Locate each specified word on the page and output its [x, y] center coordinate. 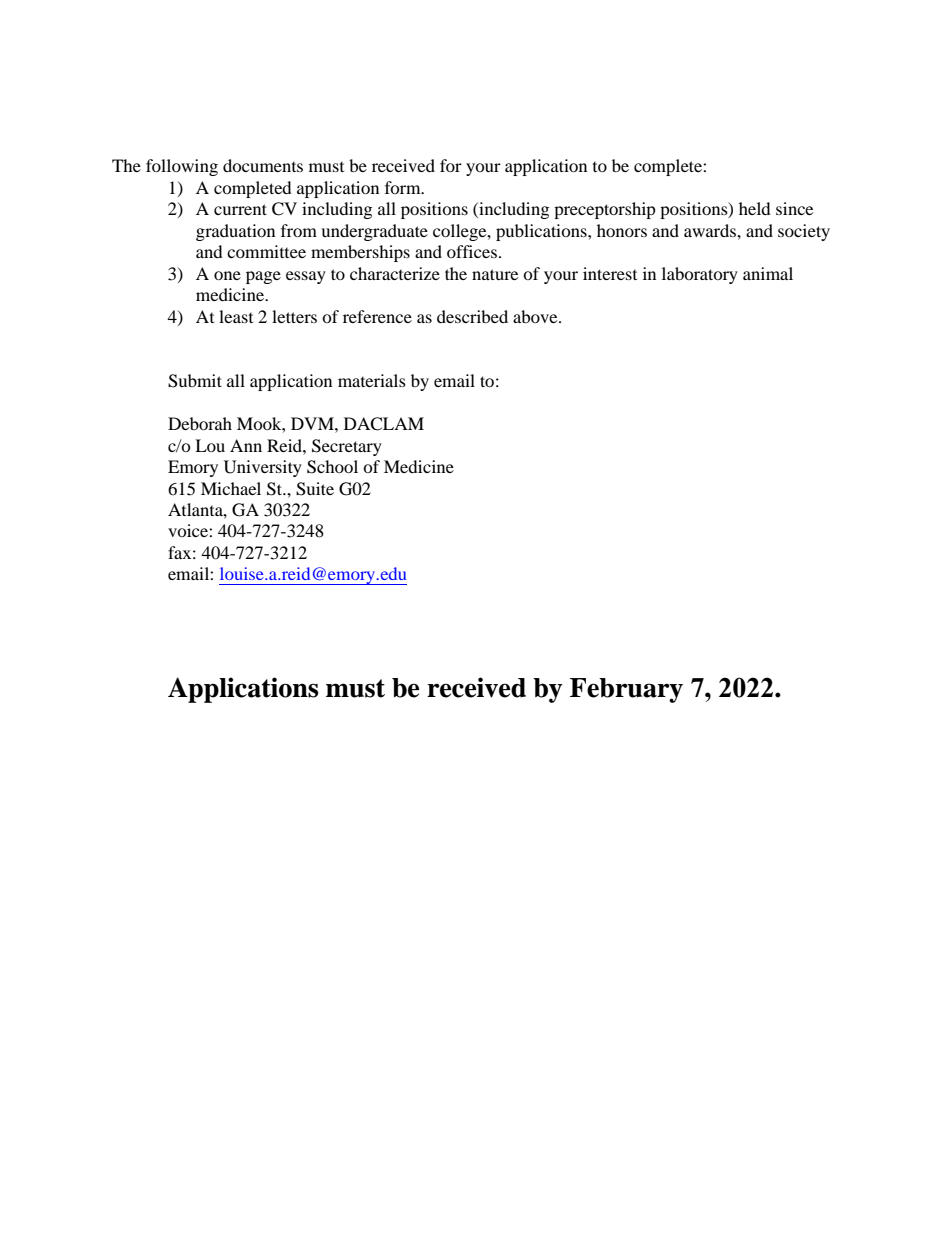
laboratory [700, 275]
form [404, 187]
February [626, 690]
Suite [315, 489]
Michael [231, 488]
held [755, 208]
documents [263, 165]
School [332, 467]
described [472, 316]
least [236, 316]
